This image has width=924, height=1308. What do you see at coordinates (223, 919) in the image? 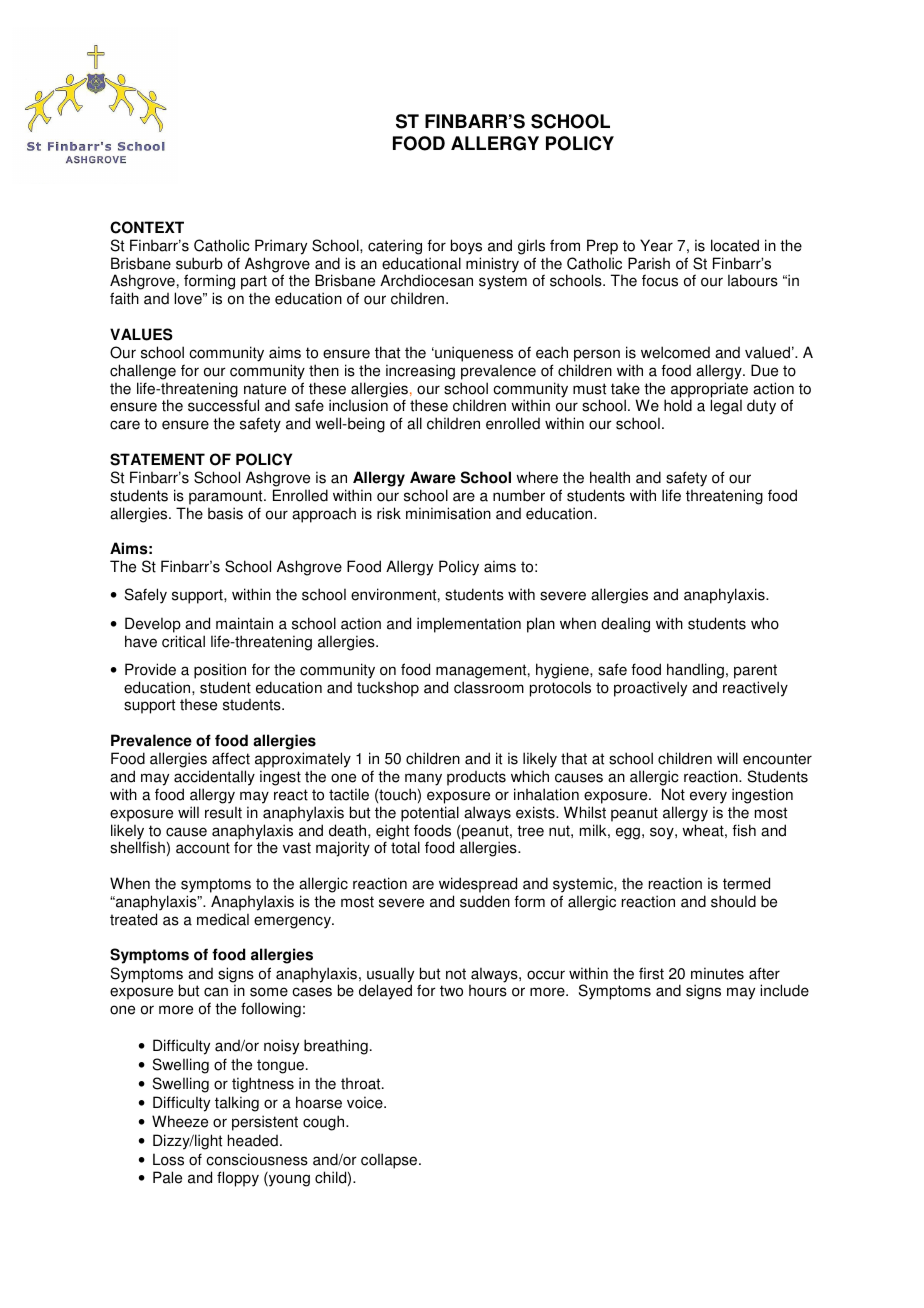
I see `medical` at bounding box center [223, 919].
